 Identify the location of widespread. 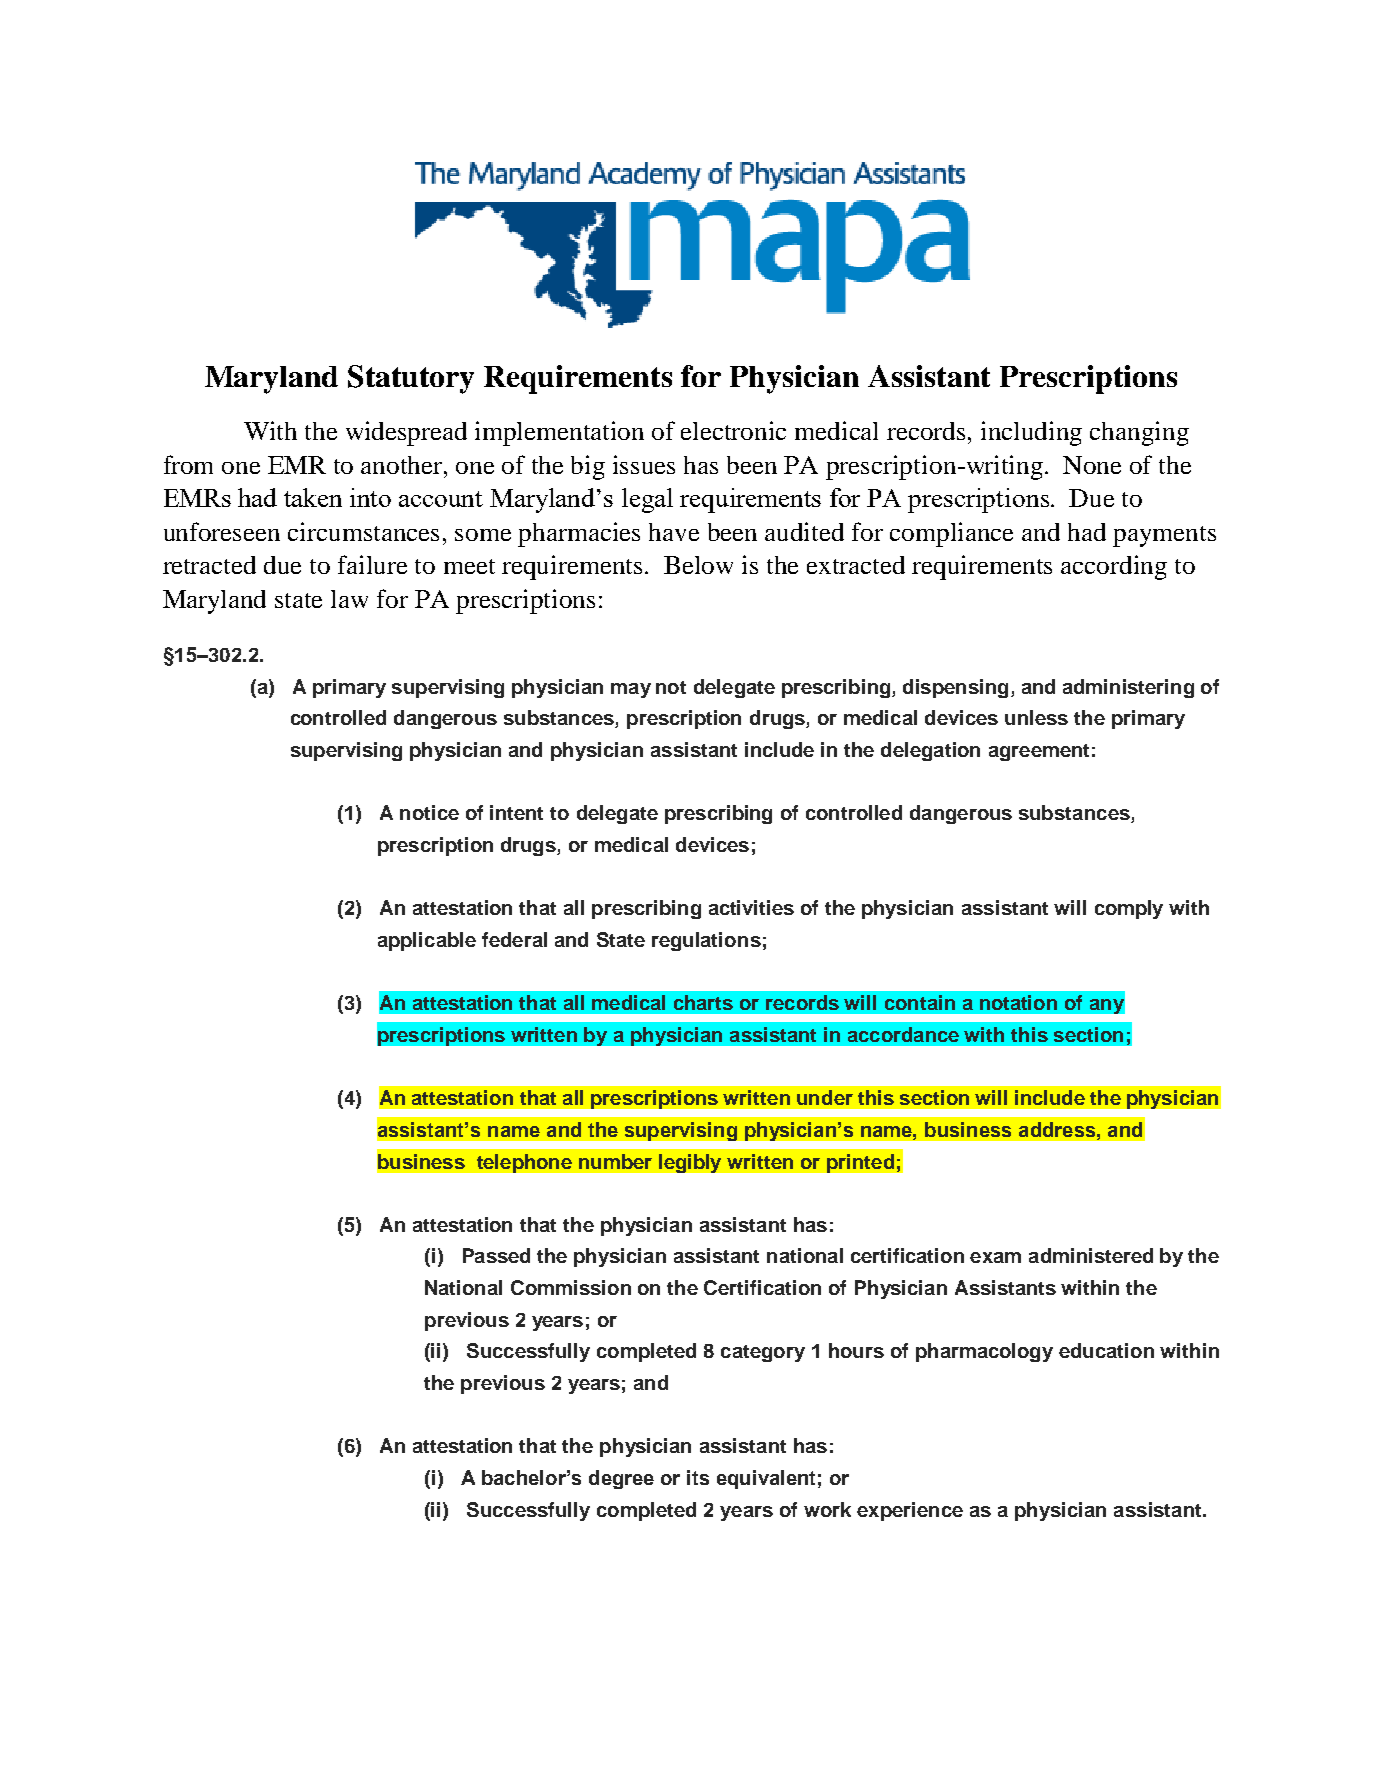
(406, 433).
